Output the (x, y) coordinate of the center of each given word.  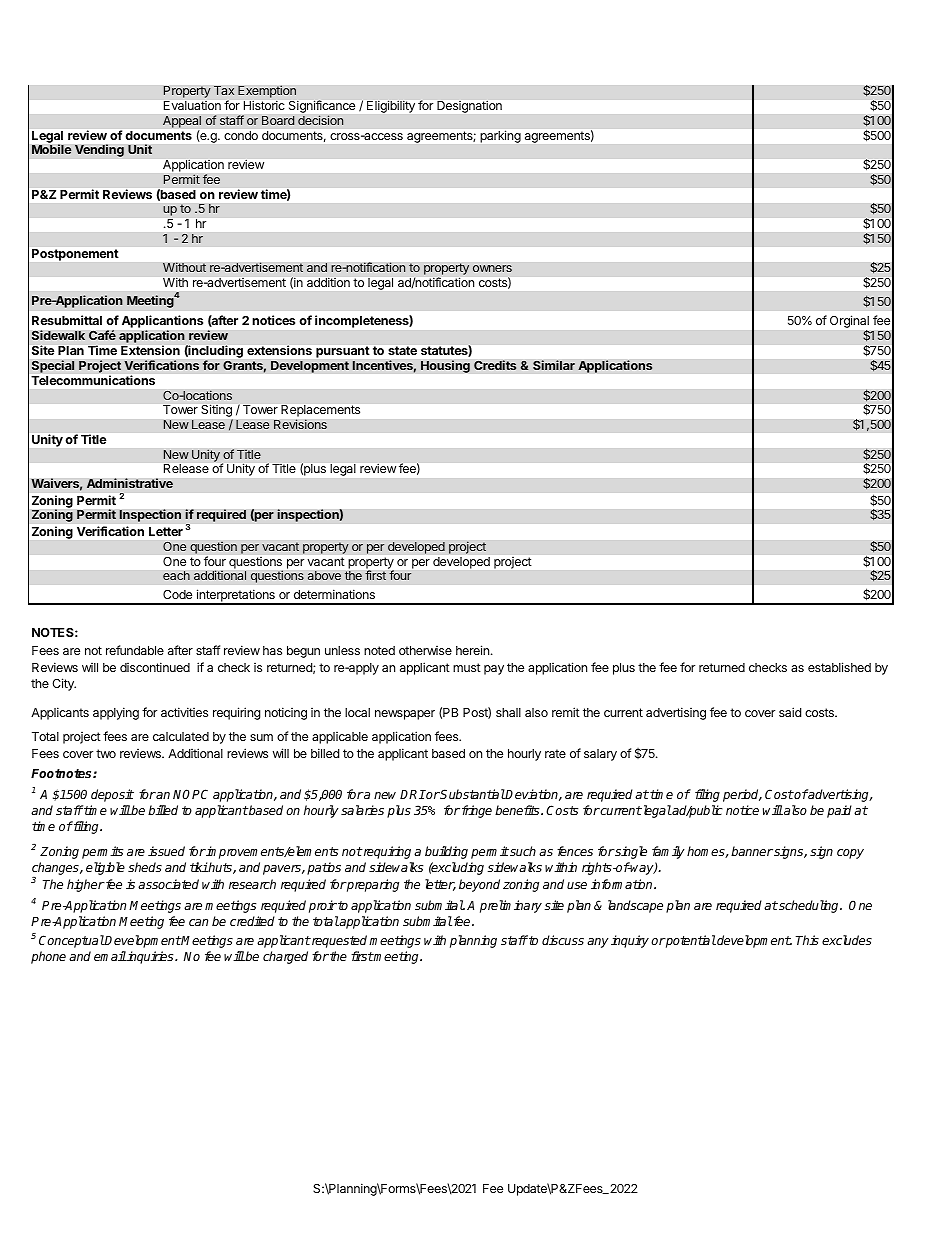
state (403, 350)
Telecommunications (93, 380)
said (790, 712)
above (324, 575)
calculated (181, 736)
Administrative (130, 483)
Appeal (182, 121)
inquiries (151, 957)
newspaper (405, 715)
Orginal (849, 321)
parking (501, 137)
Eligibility (391, 107)
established (839, 667)
